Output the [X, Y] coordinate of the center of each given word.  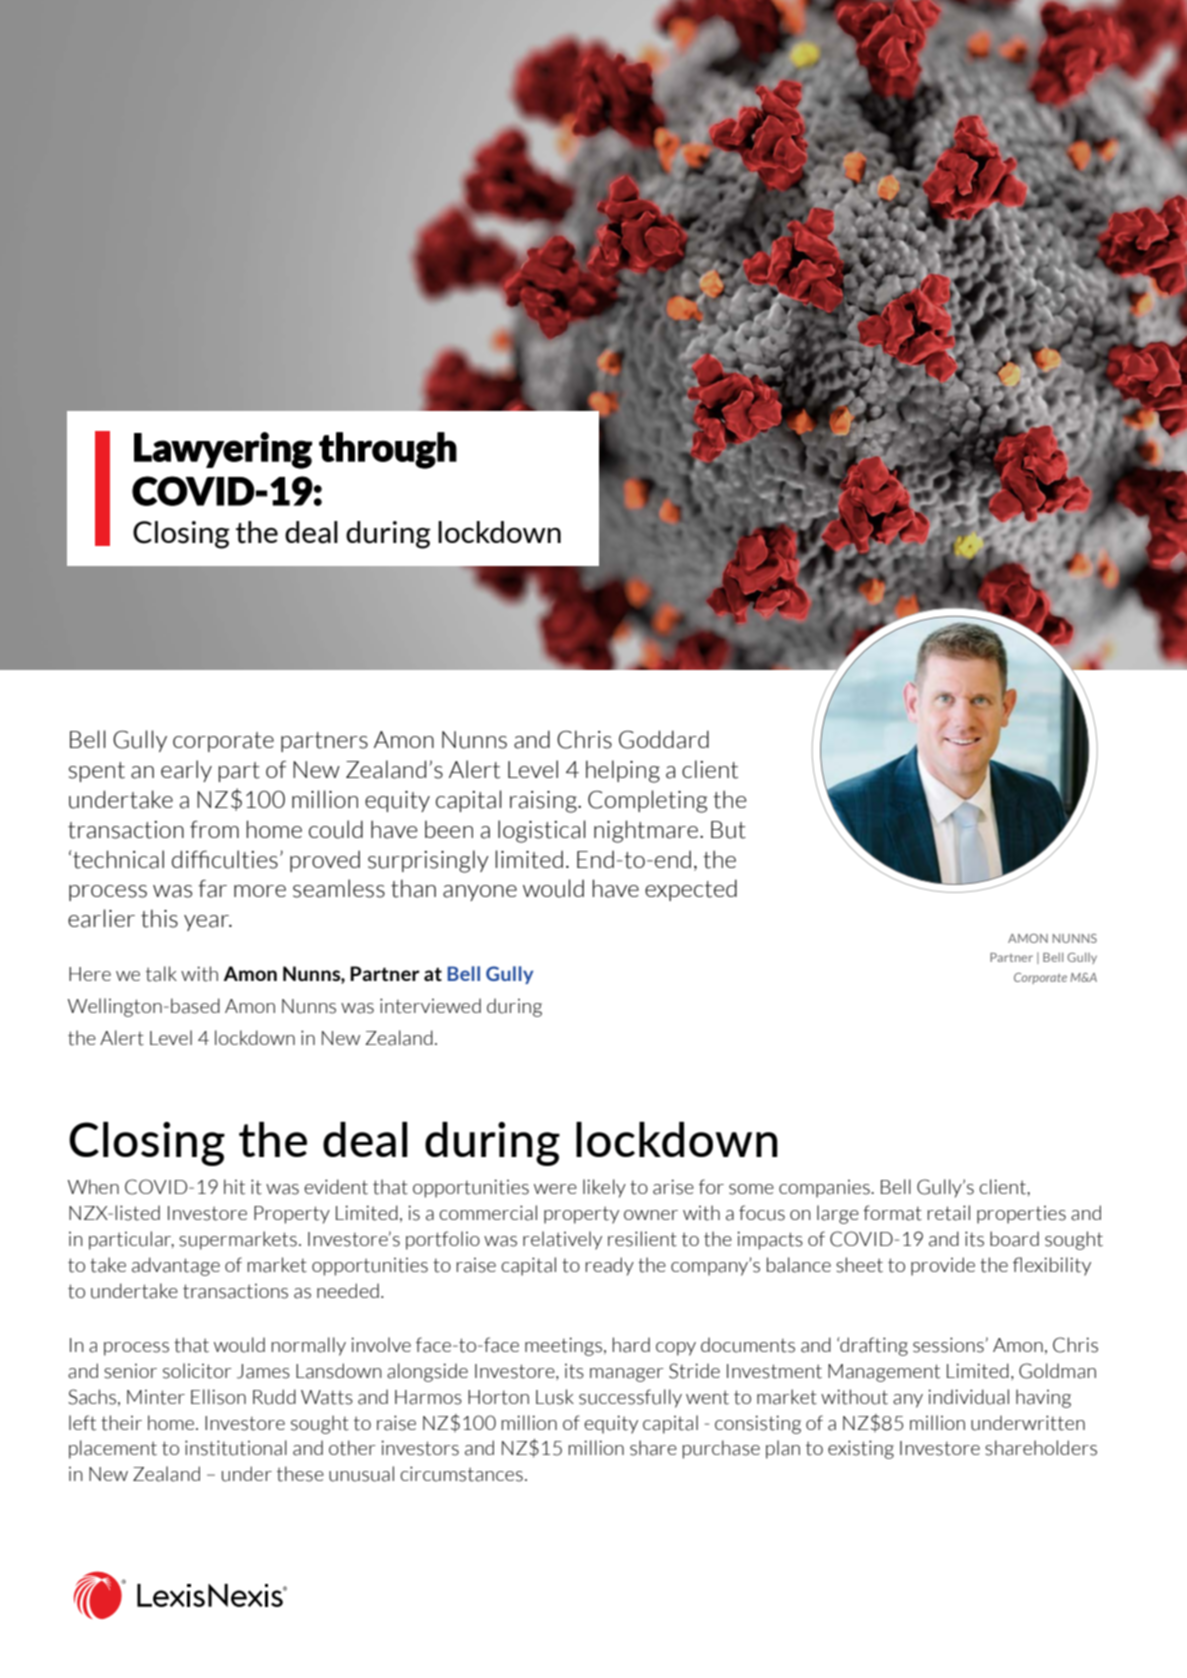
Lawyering [223, 450]
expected [691, 890]
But [728, 830]
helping [623, 771]
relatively [562, 1240]
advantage [176, 1266]
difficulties [225, 859]
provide [943, 1266]
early [186, 771]
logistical [542, 831]
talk [161, 974]
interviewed [430, 1006]
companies [825, 1189]
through [388, 450]
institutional [236, 1448]
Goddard [664, 739]
